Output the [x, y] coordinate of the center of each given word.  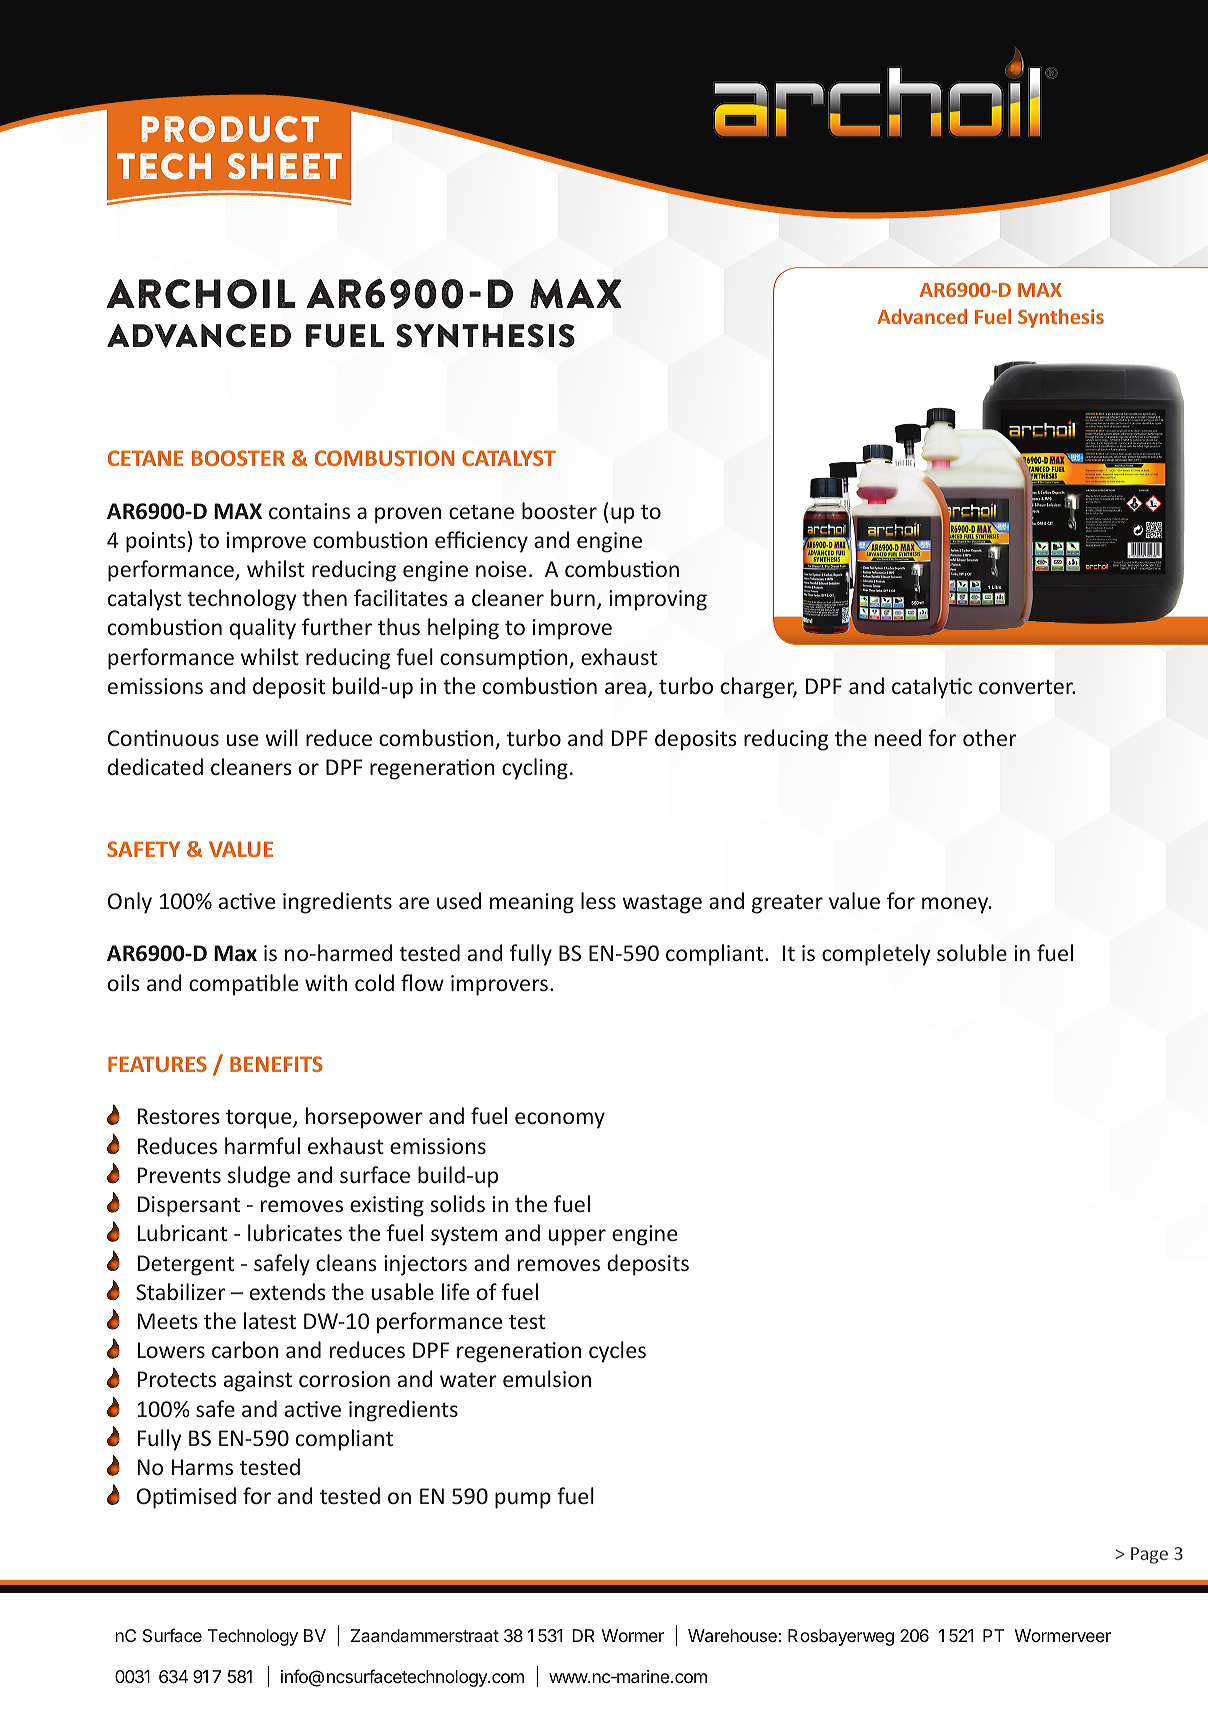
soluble [972, 952]
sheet [285, 166]
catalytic [932, 688]
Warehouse [732, 1636]
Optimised [186, 1498]
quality [263, 629]
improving [658, 600]
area [625, 688]
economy [560, 1120]
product [230, 129]
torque [260, 1119]
